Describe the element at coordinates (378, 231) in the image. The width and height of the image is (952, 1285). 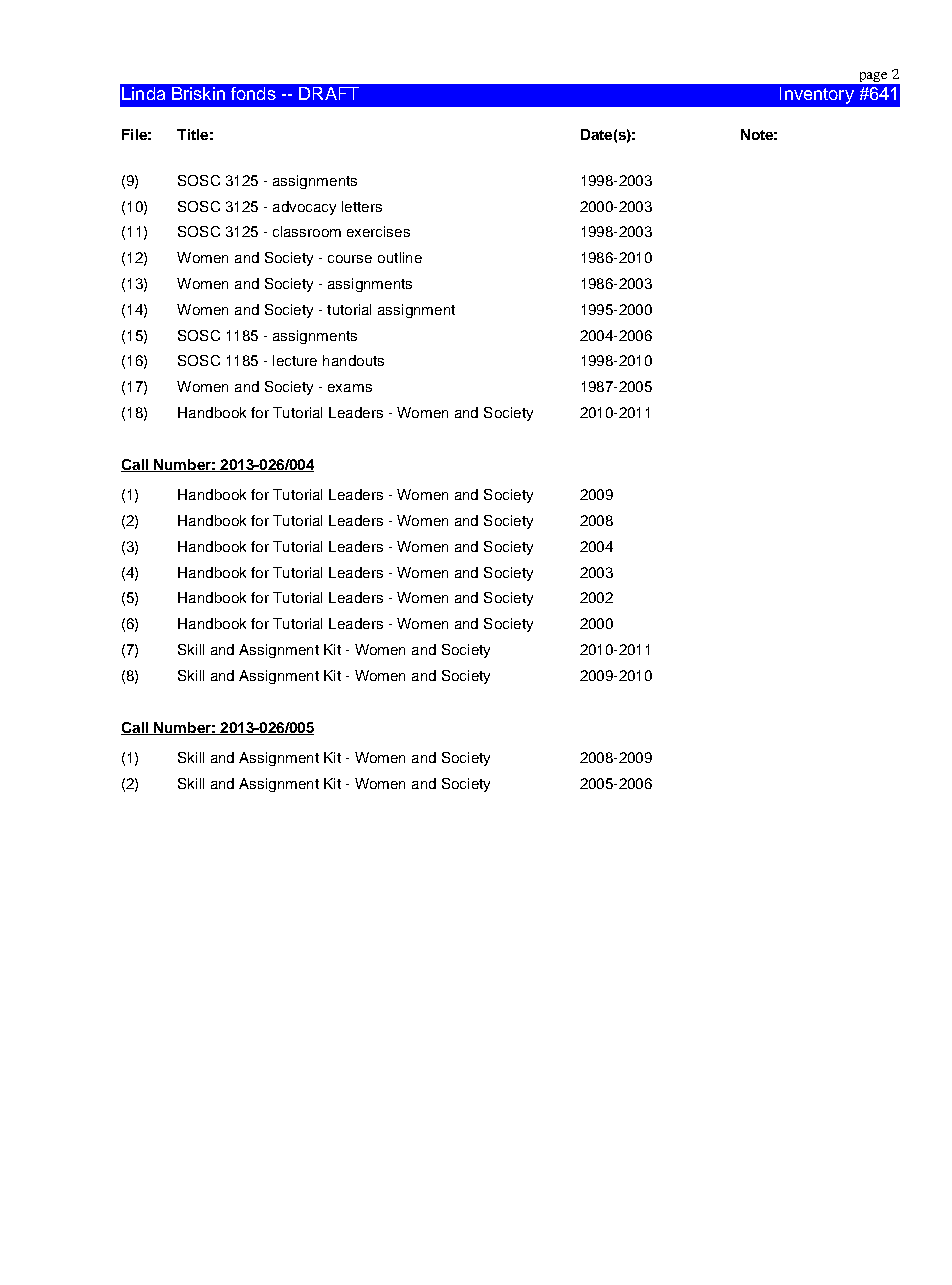
I see `exercises` at that location.
